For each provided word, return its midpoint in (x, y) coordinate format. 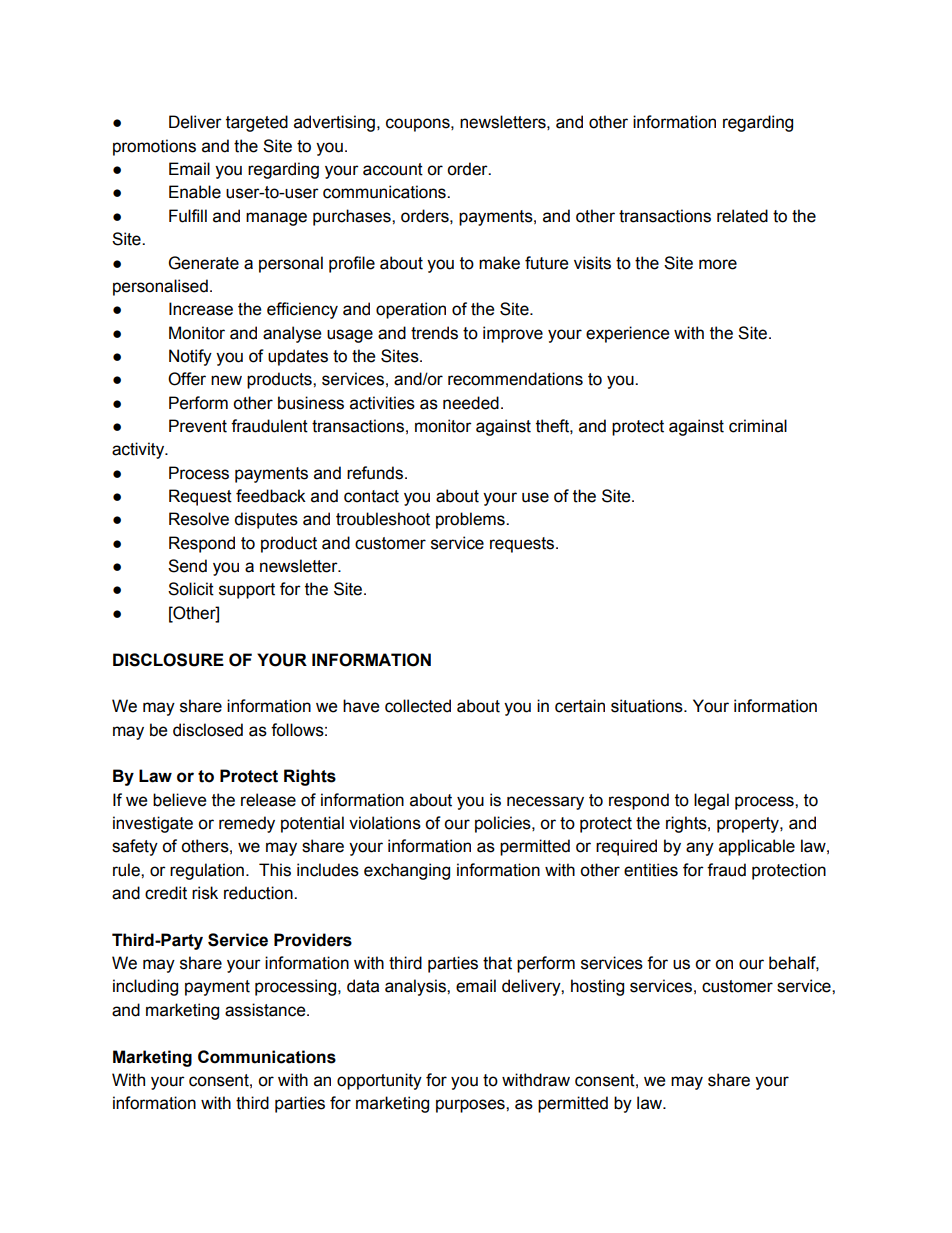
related (742, 216)
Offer (187, 379)
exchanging (407, 871)
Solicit (191, 589)
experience (627, 334)
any (700, 849)
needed (471, 403)
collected (418, 706)
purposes (471, 1106)
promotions (154, 147)
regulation (207, 871)
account (393, 169)
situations (648, 706)
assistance (266, 1010)
